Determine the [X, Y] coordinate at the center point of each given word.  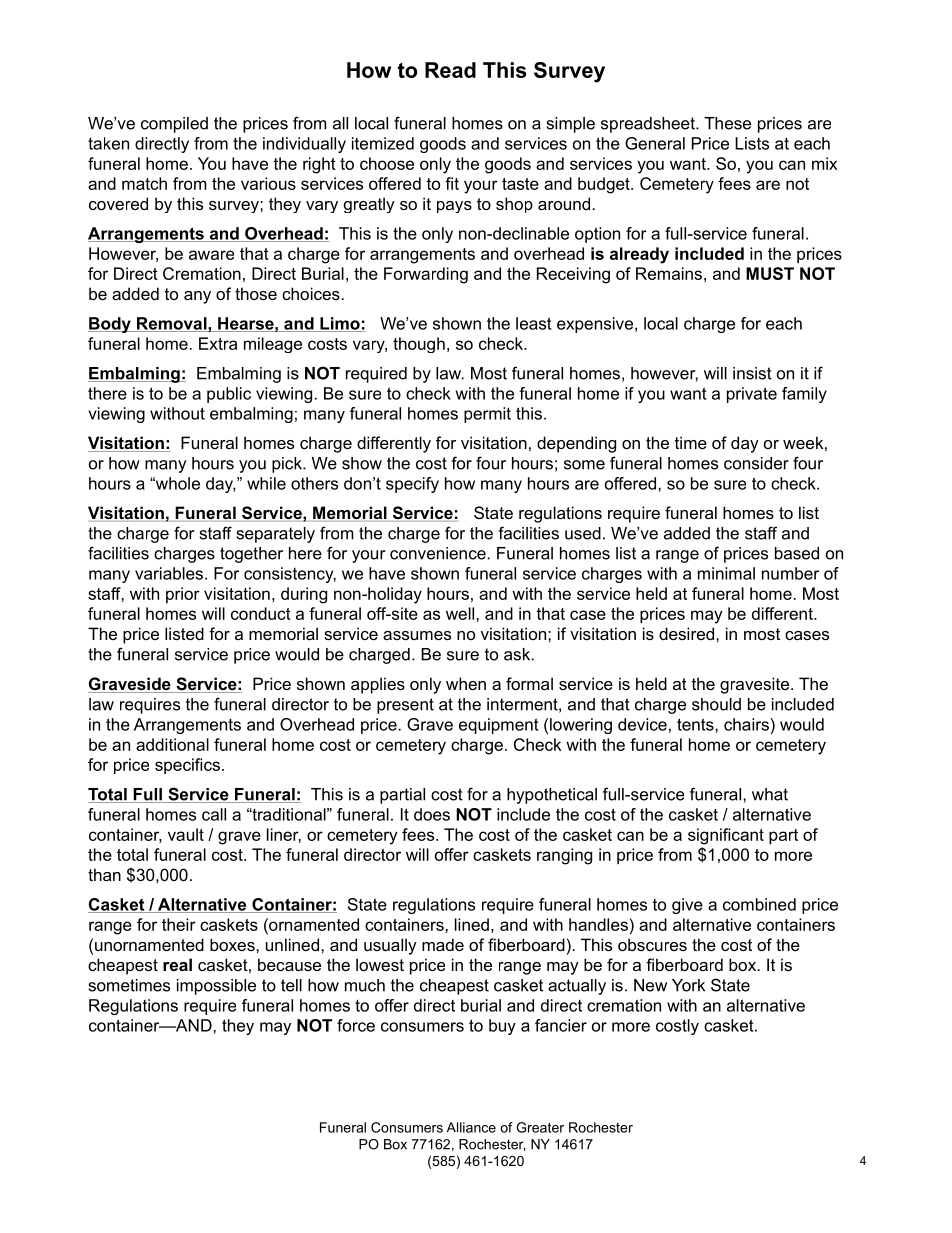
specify [412, 485]
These [727, 123]
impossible [216, 987]
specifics [187, 766]
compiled [174, 125]
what [770, 794]
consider [756, 463]
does [432, 814]
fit [452, 183]
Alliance [471, 1127]
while [266, 483]
